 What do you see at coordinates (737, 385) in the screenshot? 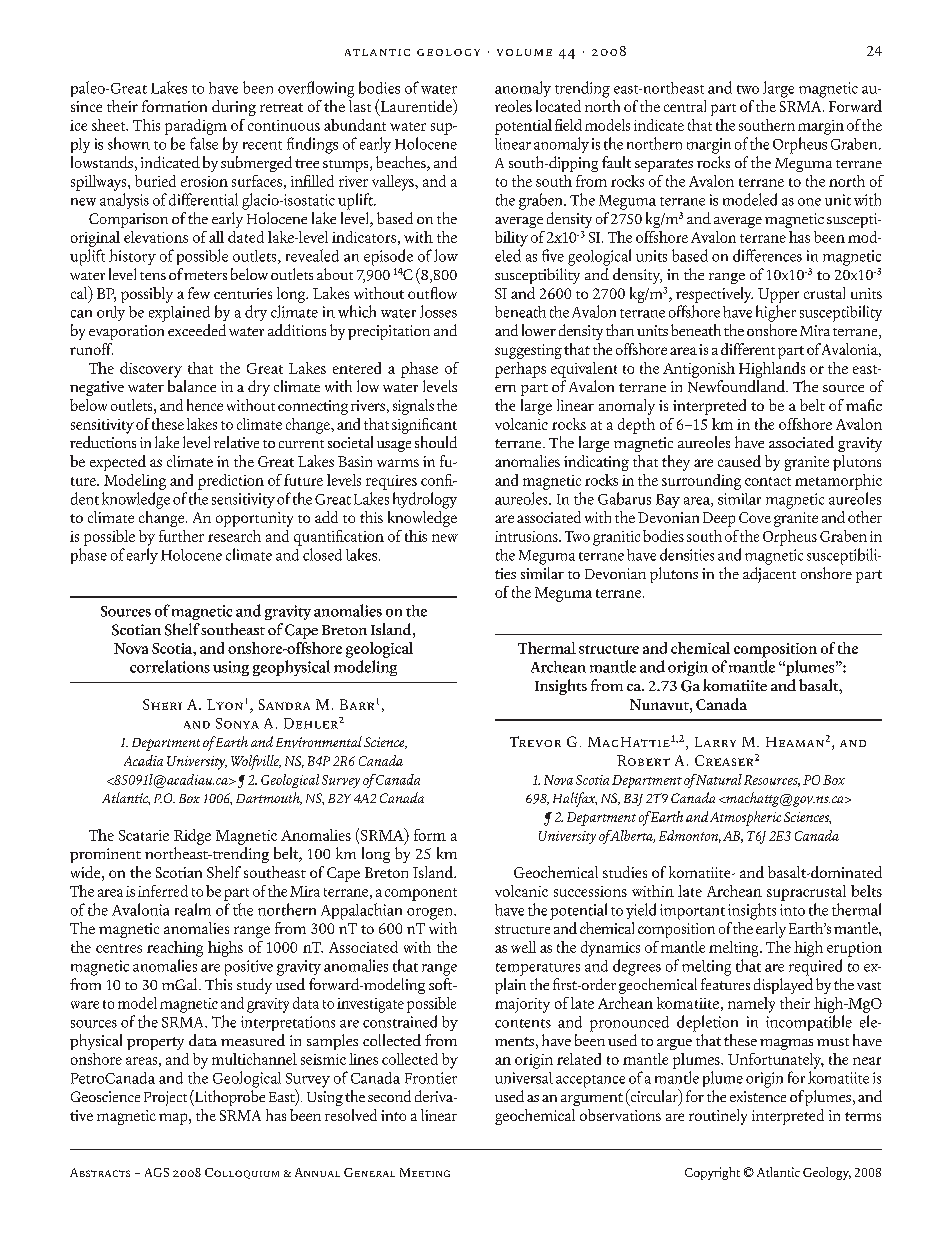
I see `Newfoundland` at bounding box center [737, 385].
